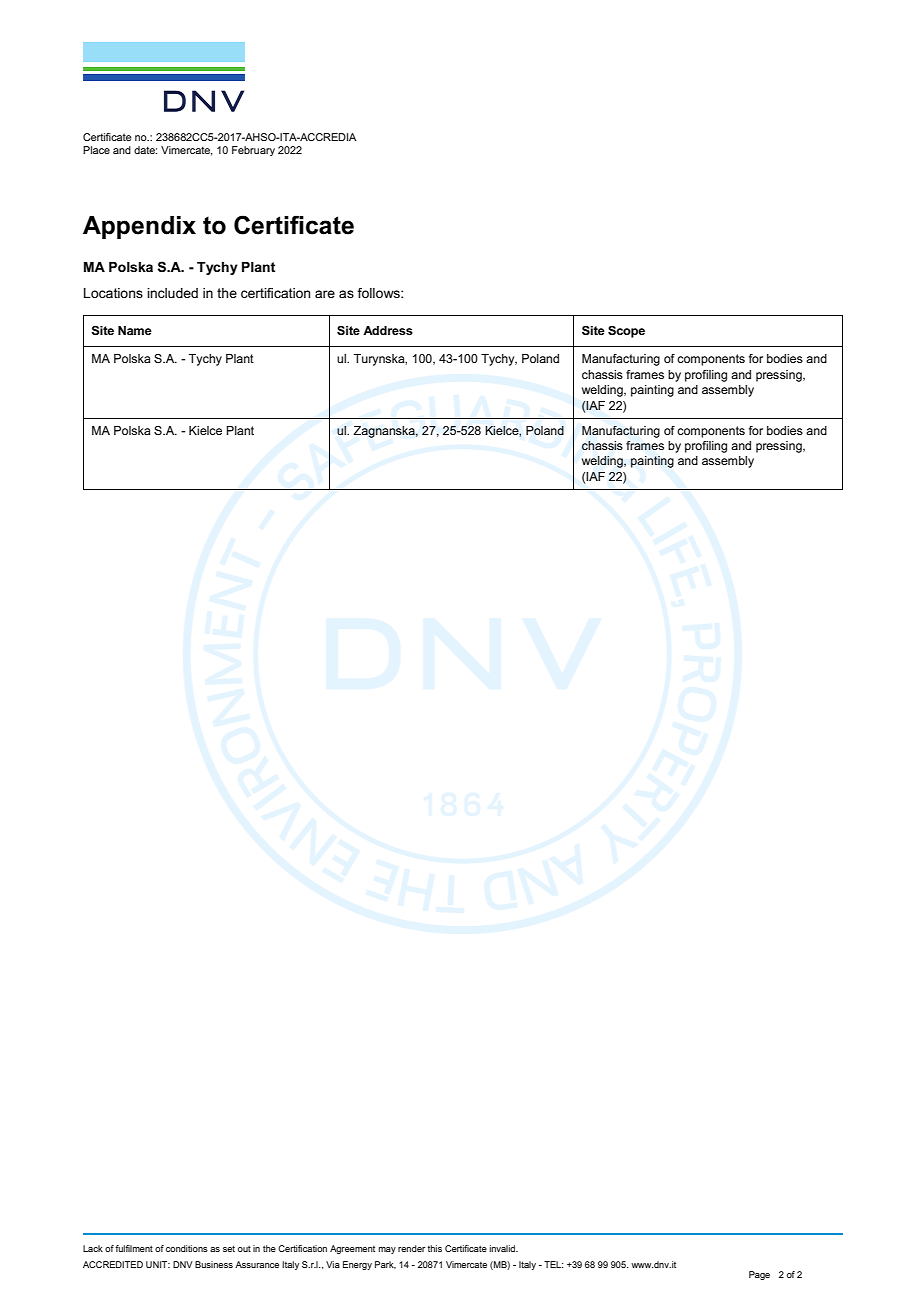  What do you see at coordinates (187, 1248) in the image?
I see `conditions` at bounding box center [187, 1248].
